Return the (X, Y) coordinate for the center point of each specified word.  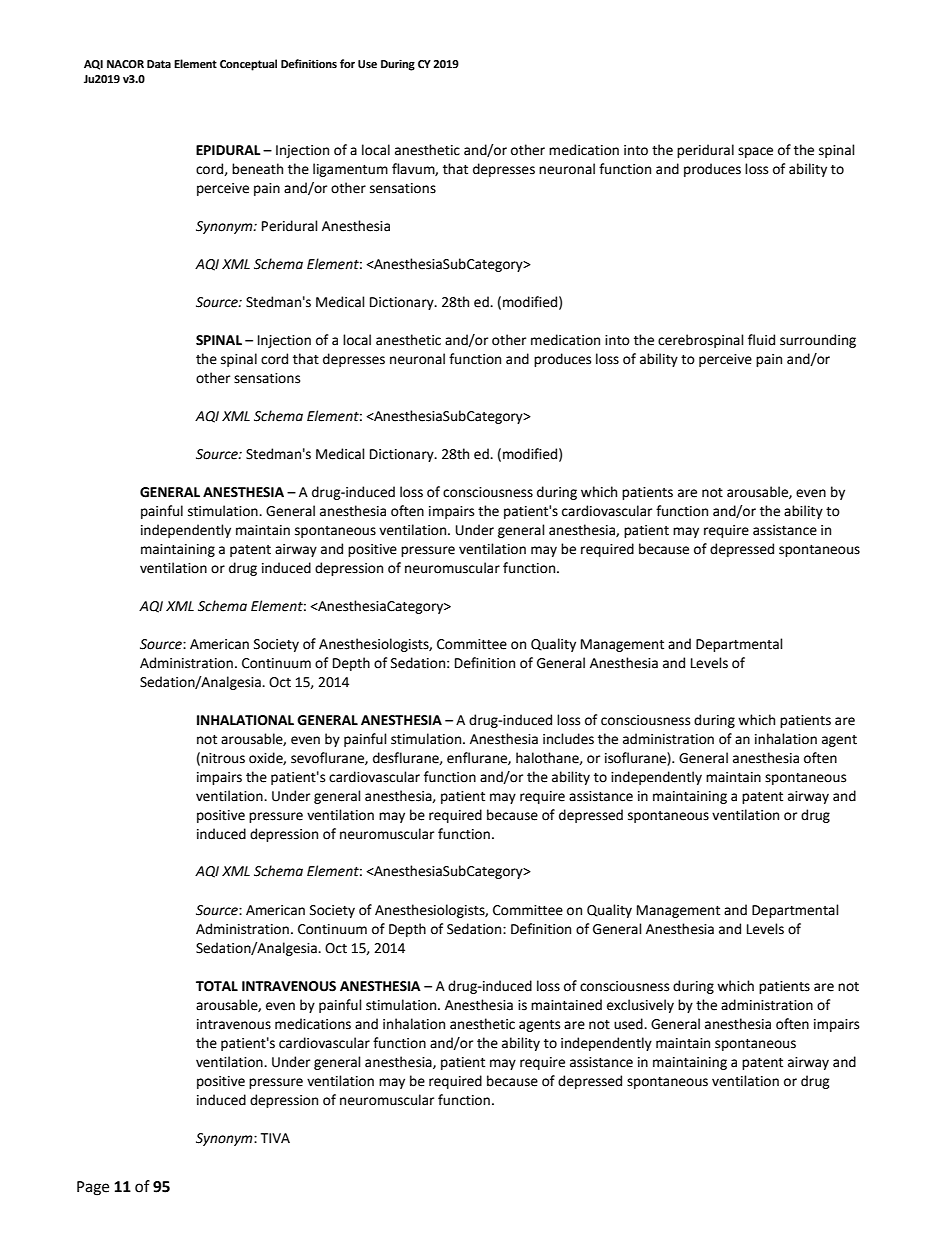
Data (159, 64)
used (629, 1024)
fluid (761, 340)
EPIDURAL (228, 150)
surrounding (818, 341)
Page (93, 1188)
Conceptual (248, 65)
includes (568, 739)
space (755, 152)
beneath (257, 169)
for (347, 64)
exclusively (640, 1006)
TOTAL (217, 986)
